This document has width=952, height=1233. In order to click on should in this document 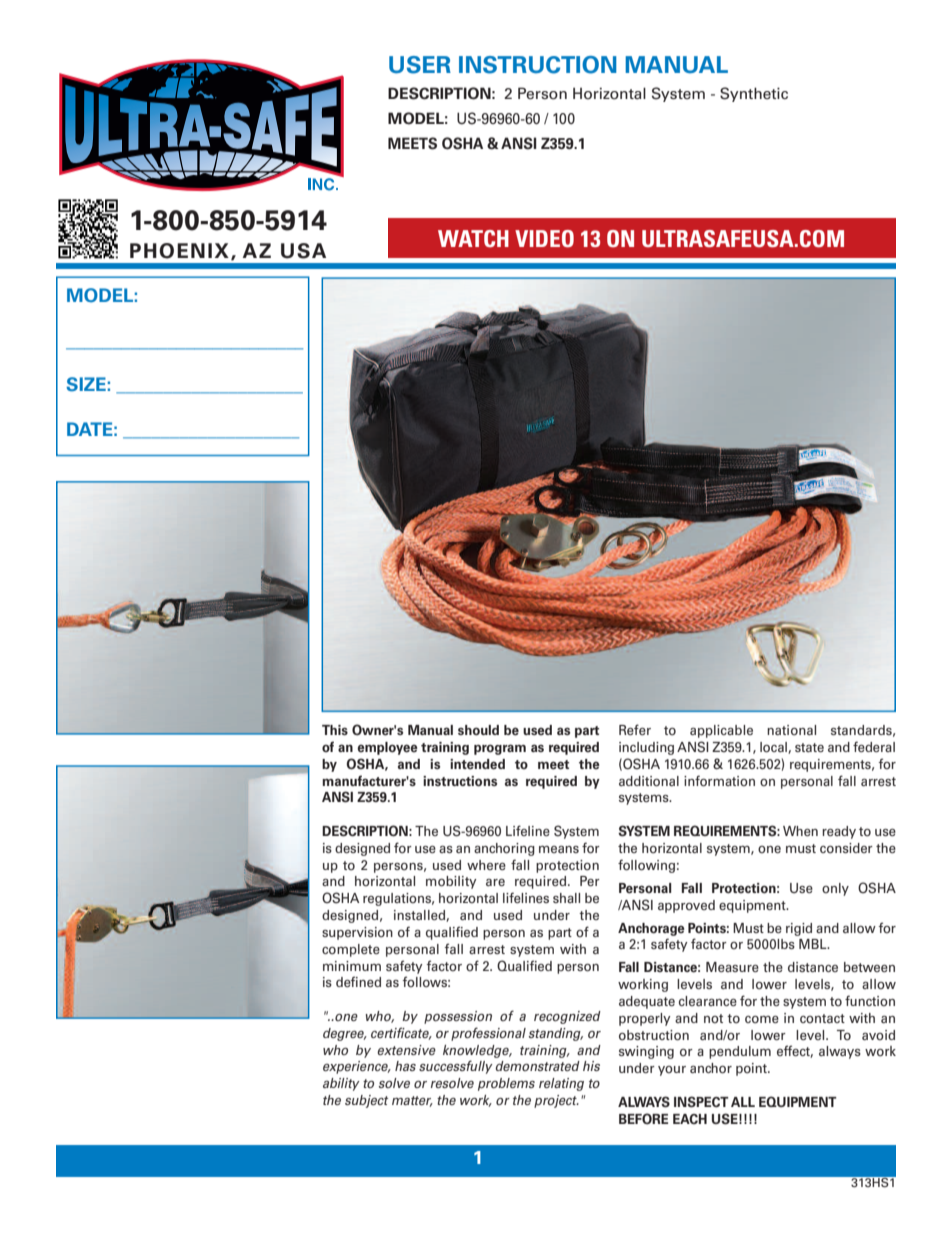, I will do `click(478, 730)`.
